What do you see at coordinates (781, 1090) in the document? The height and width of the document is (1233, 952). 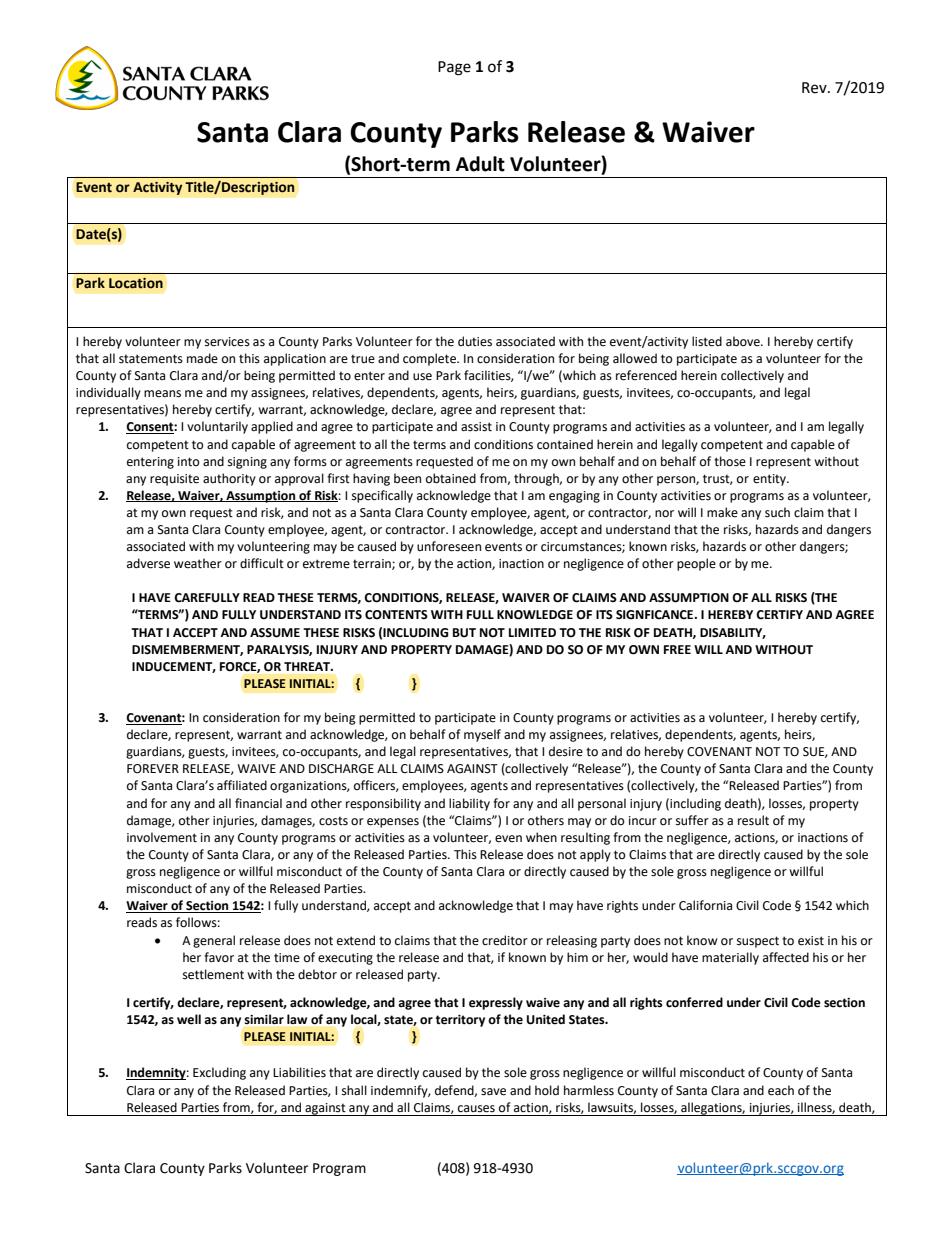 I see `each` at bounding box center [781, 1090].
